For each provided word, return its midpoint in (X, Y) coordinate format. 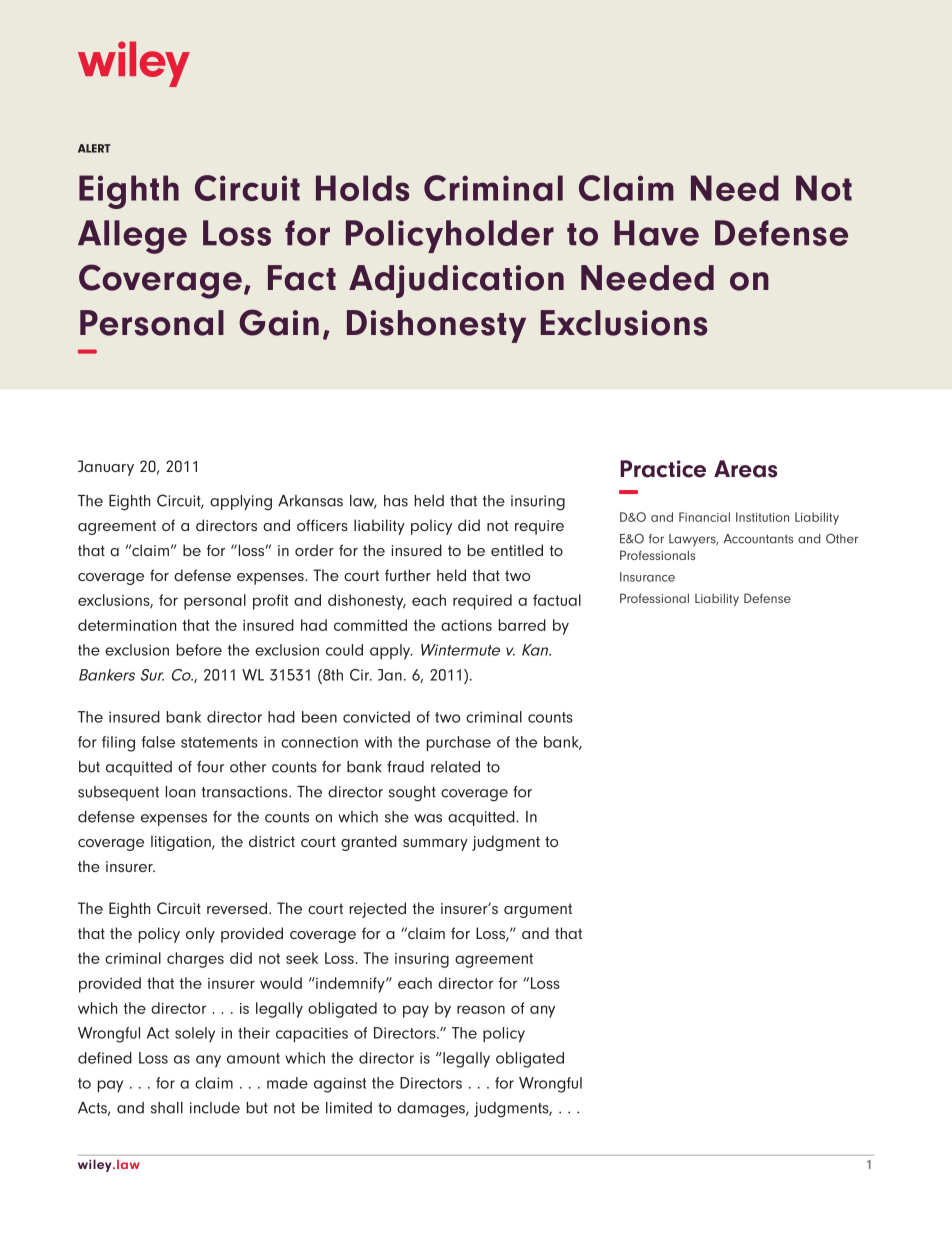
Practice (663, 469)
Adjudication (456, 281)
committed (370, 625)
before (199, 650)
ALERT (94, 148)
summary (435, 845)
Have (656, 233)
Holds (362, 188)
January (106, 468)
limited (349, 1108)
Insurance (647, 577)
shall (167, 1108)
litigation (182, 843)
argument (538, 910)
